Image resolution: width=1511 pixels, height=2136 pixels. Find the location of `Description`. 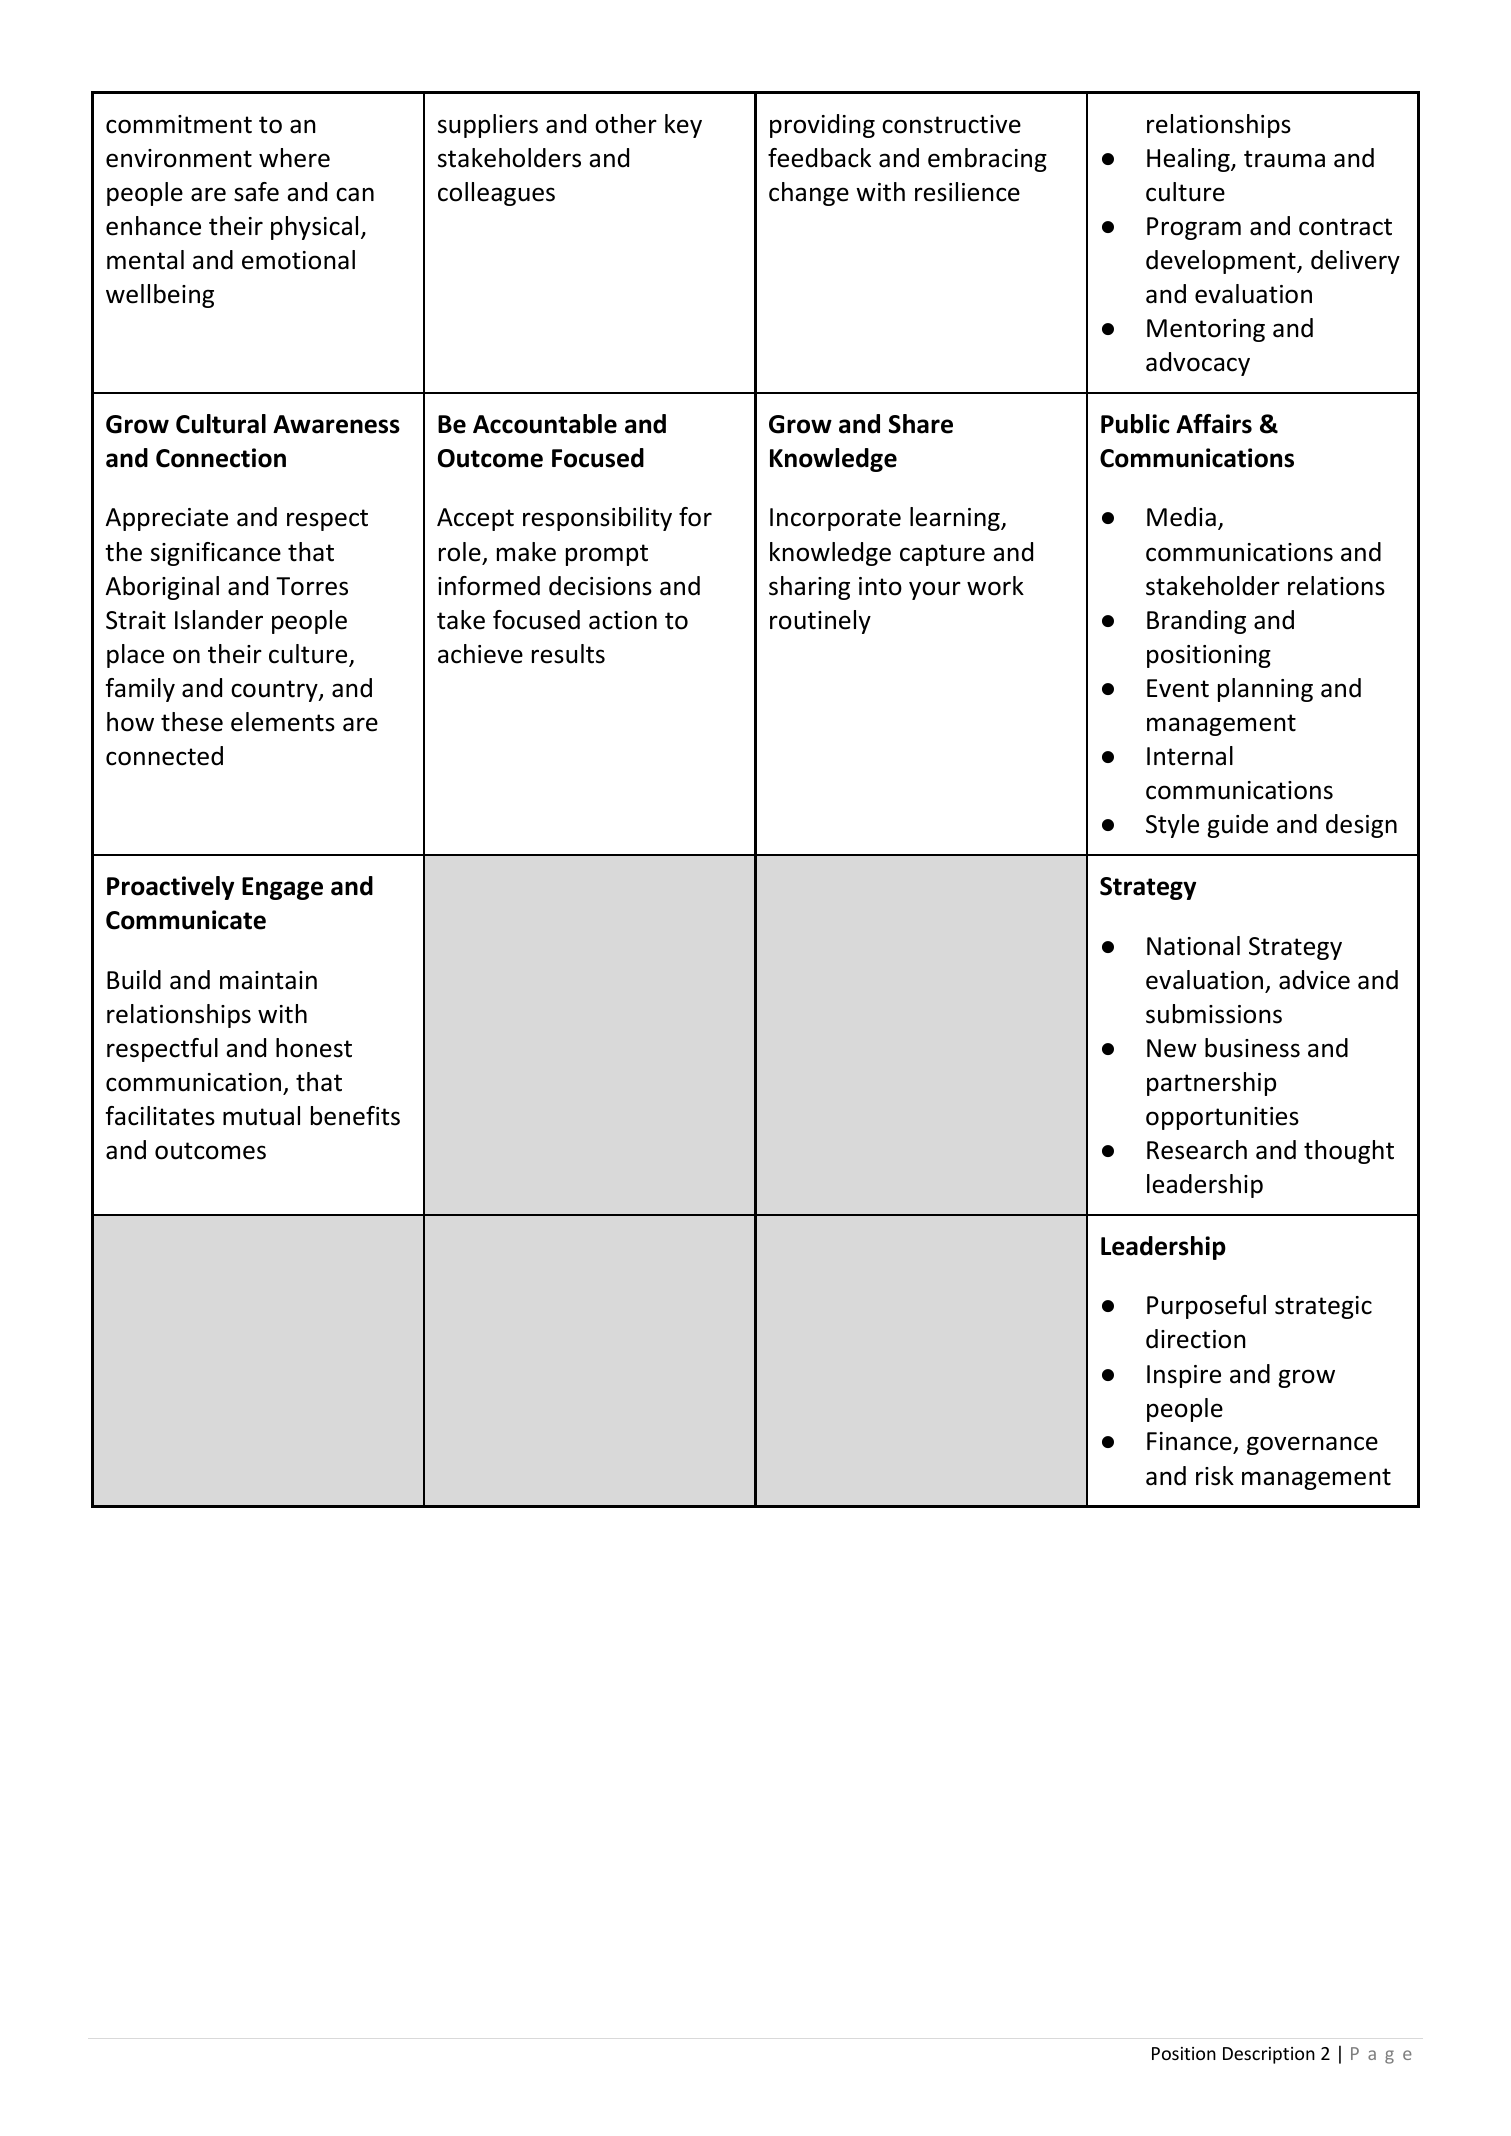

Description is located at coordinates (1269, 2055).
